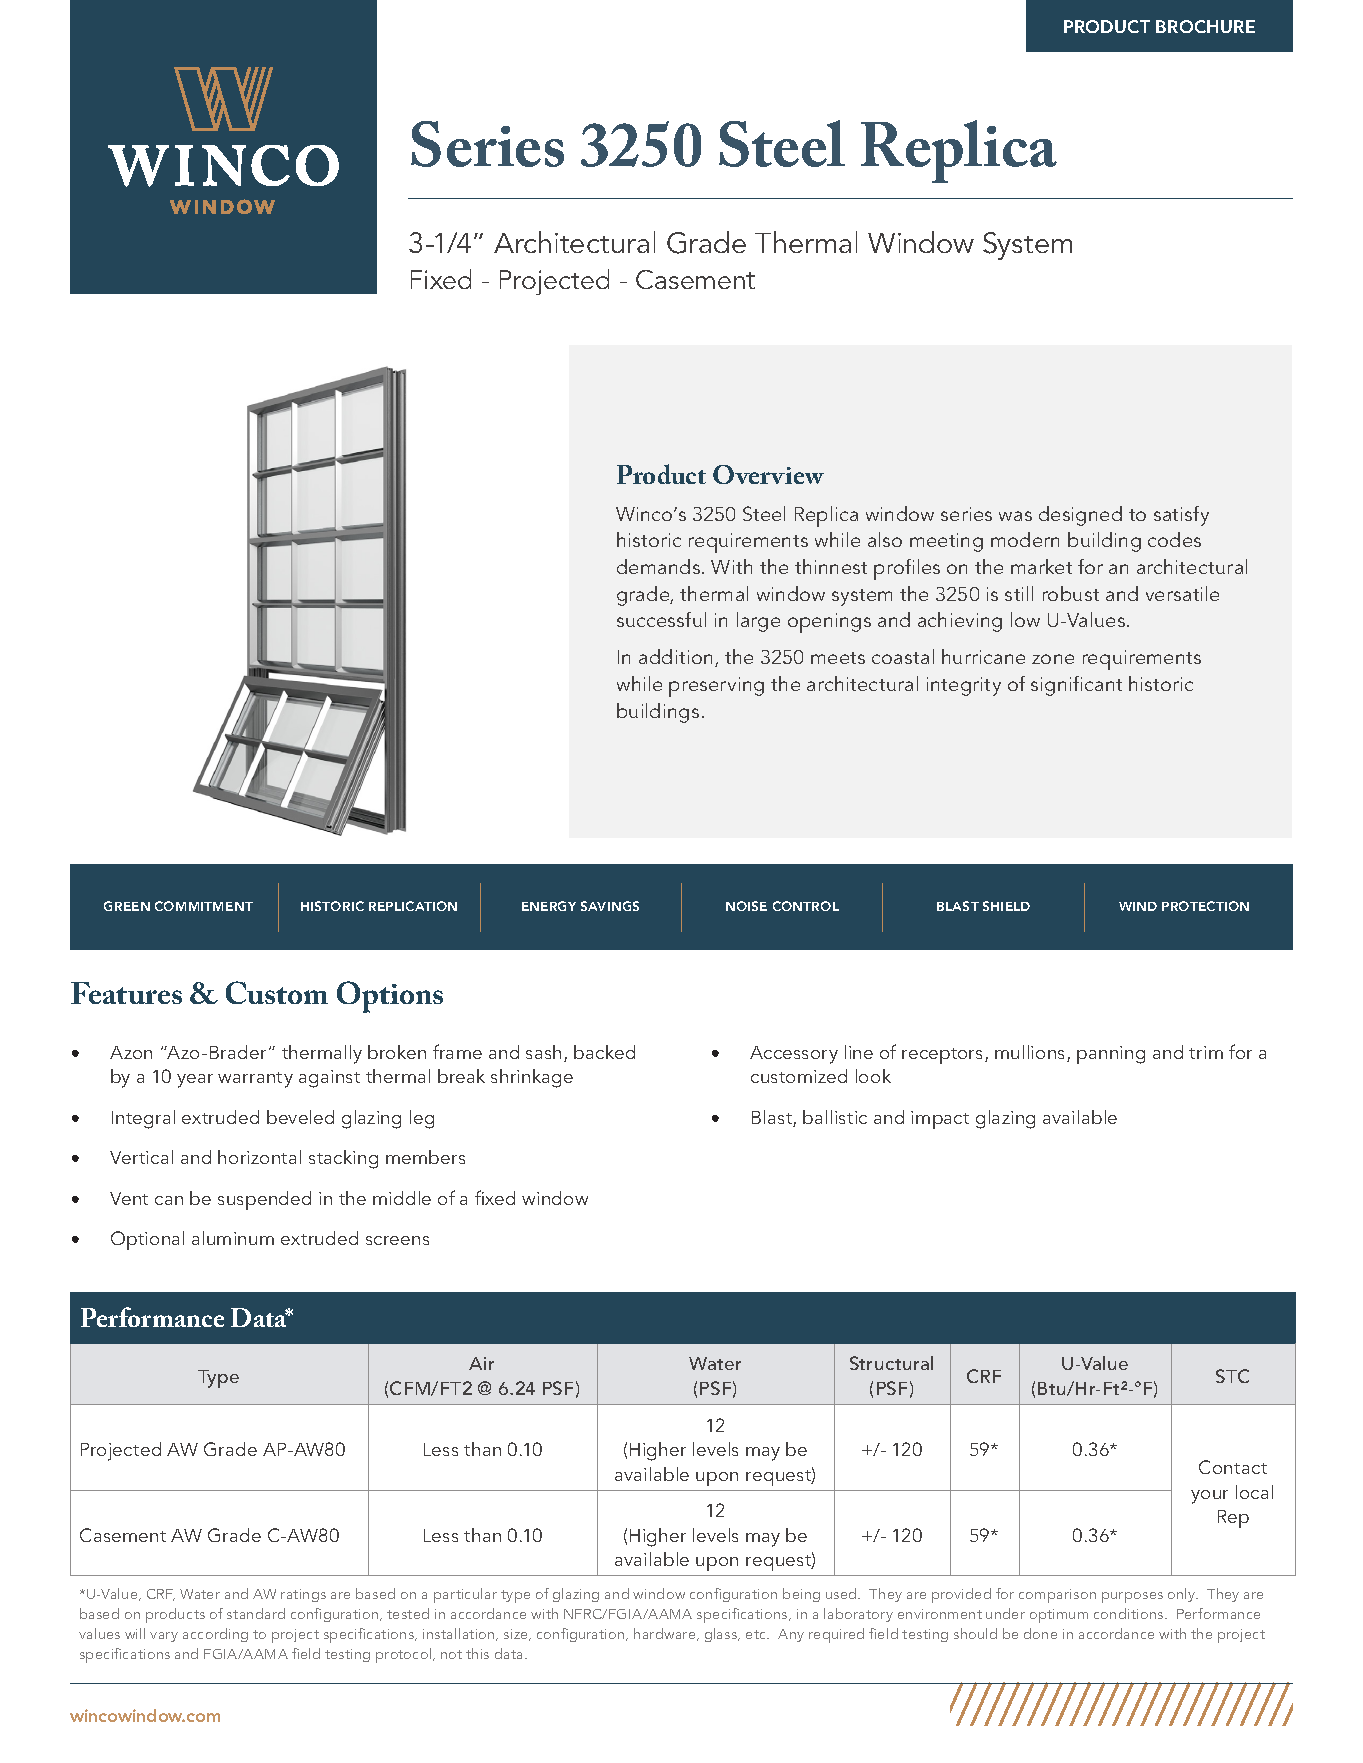  What do you see at coordinates (1205, 906) in the screenshot?
I see `PROTECTION` at bounding box center [1205, 906].
